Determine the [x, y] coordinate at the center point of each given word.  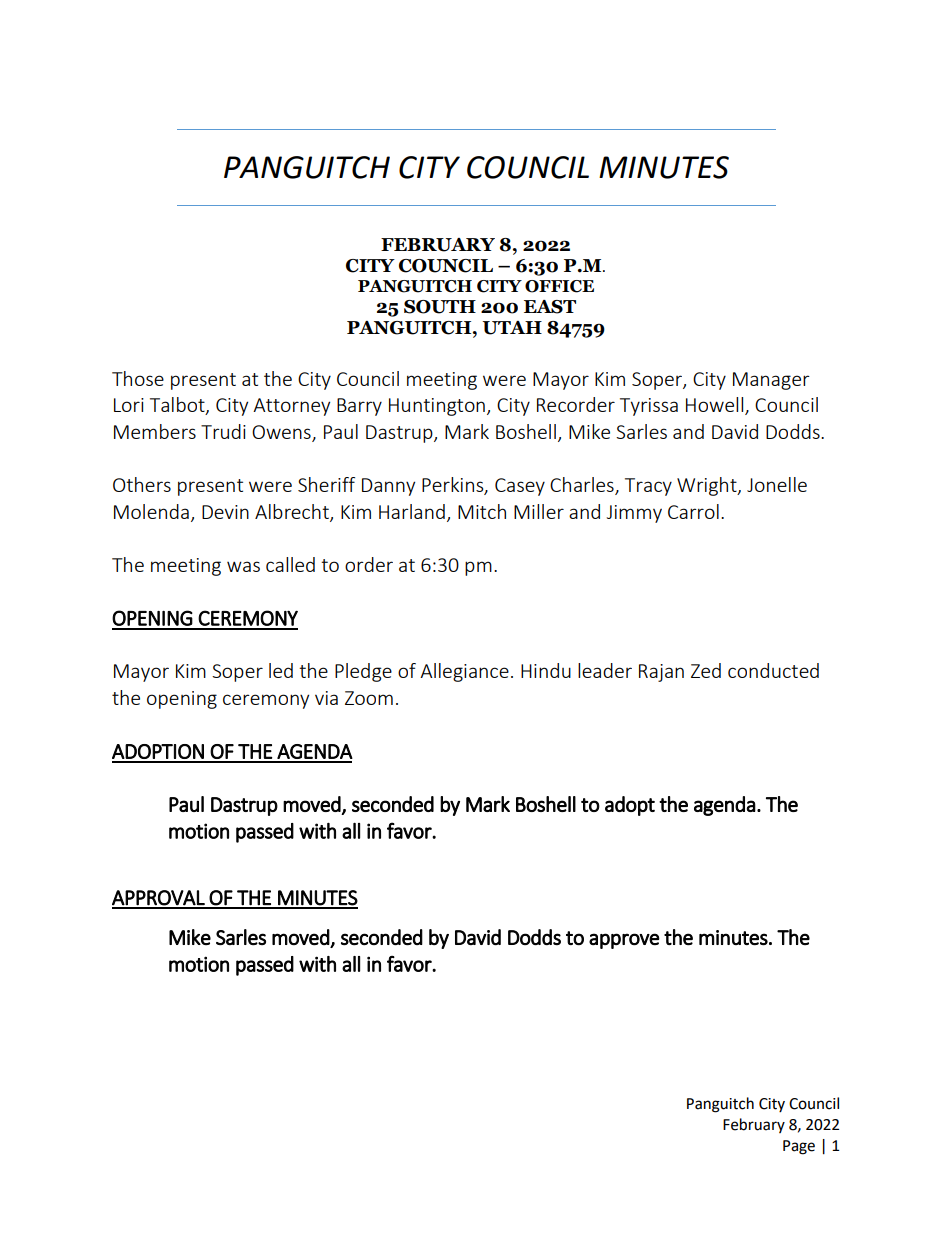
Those [138, 378]
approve [624, 941]
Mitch [482, 511]
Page [799, 1147]
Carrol [693, 511]
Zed [706, 670]
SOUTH [440, 307]
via [326, 698]
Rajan [661, 673]
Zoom [369, 698]
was [243, 566]
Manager [771, 381]
